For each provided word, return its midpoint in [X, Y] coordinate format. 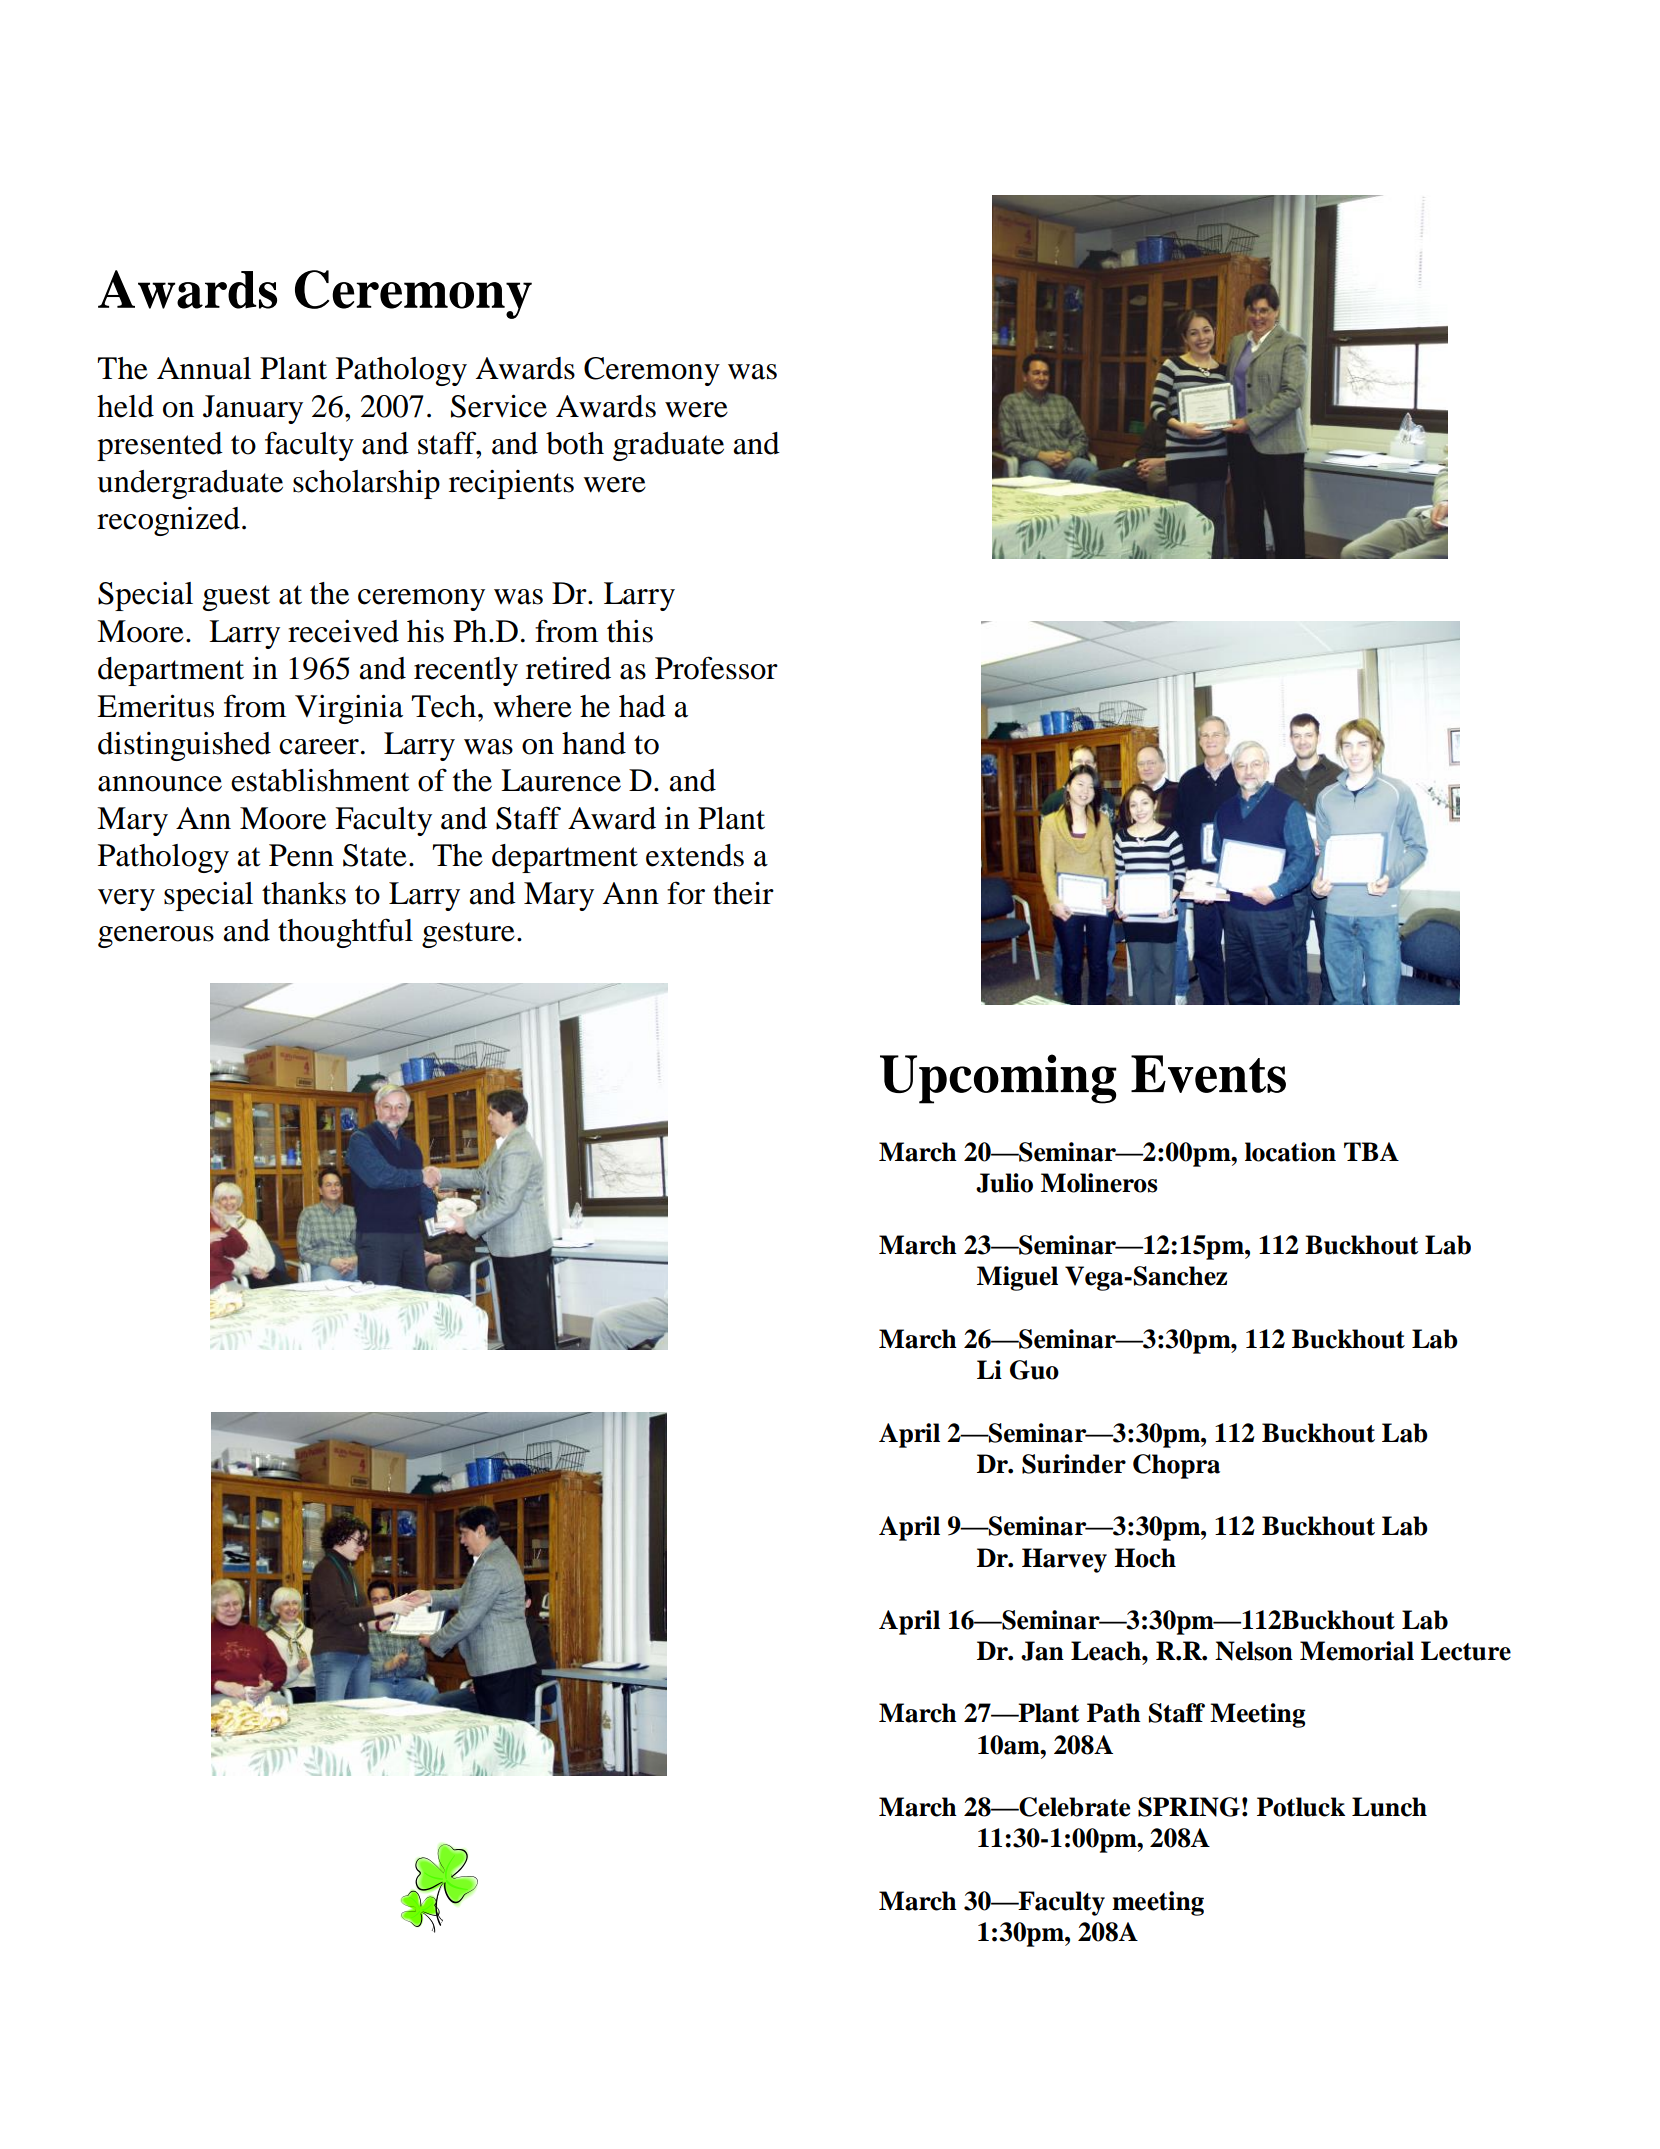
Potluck [1301, 1807]
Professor [716, 668]
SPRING [1189, 1807]
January [253, 409]
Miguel [1017, 1278]
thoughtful [345, 933]
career [319, 747]
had [642, 706]
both [575, 443]
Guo [1034, 1370]
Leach [1107, 1651]
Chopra [1176, 1466]
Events [1208, 1074]
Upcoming [998, 1079]
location [1290, 1152]
